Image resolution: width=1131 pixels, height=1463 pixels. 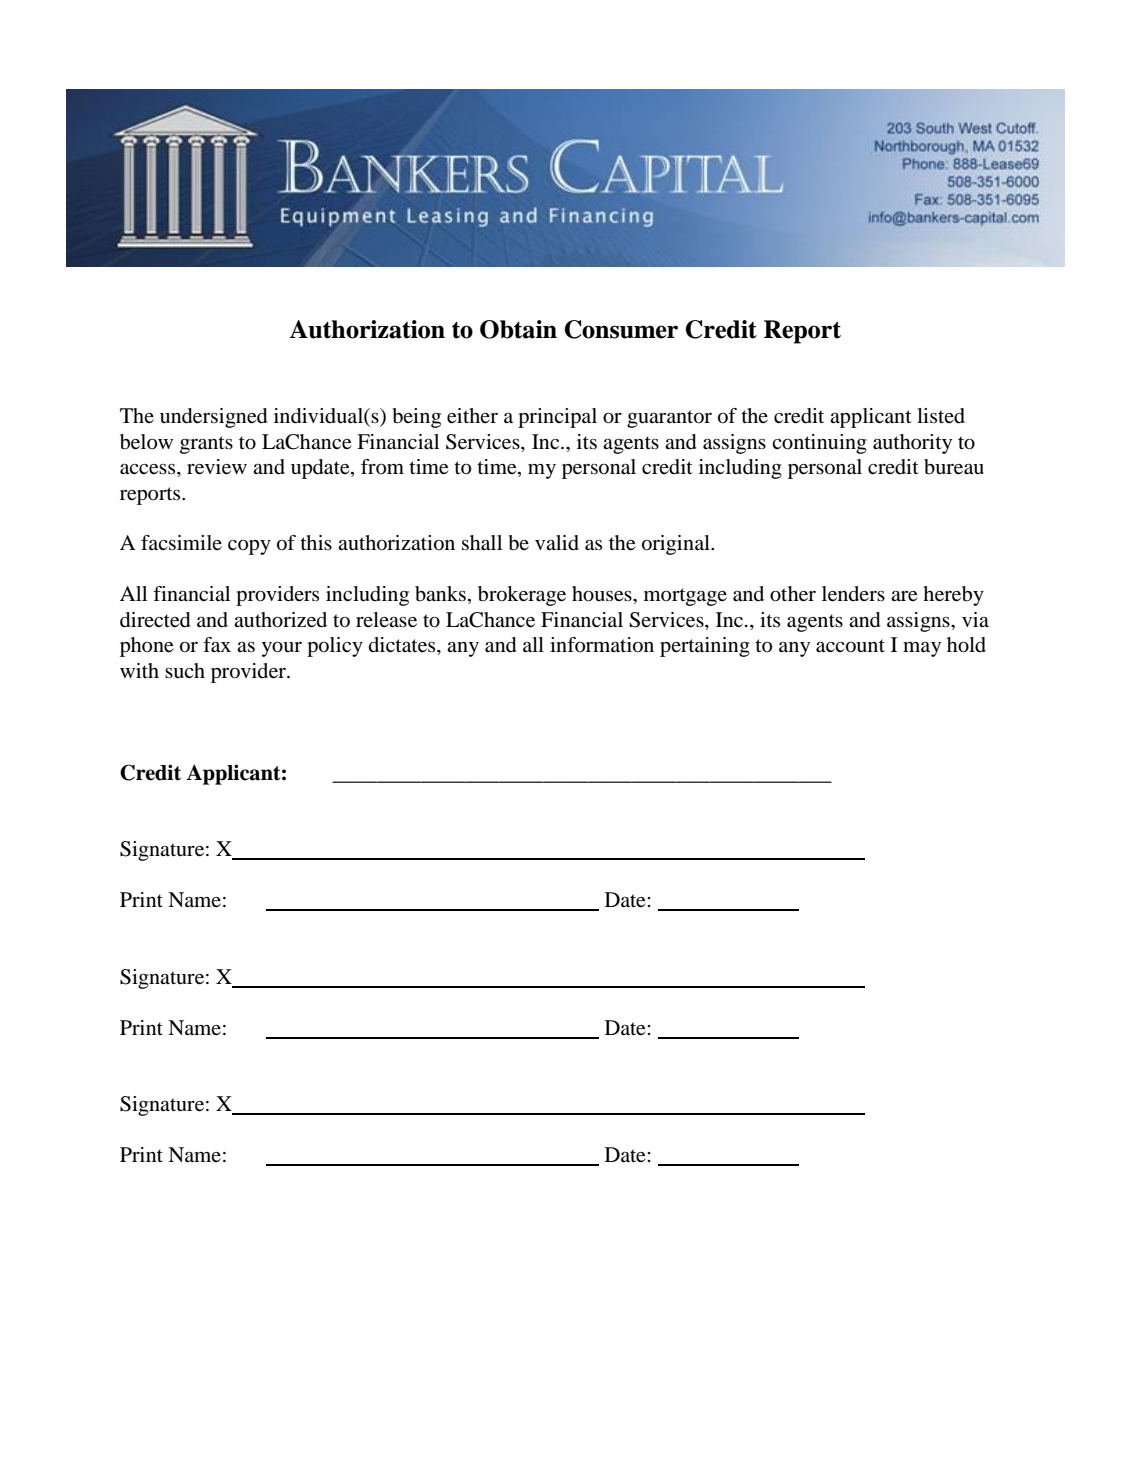 What do you see at coordinates (941, 416) in the screenshot?
I see `listed` at bounding box center [941, 416].
